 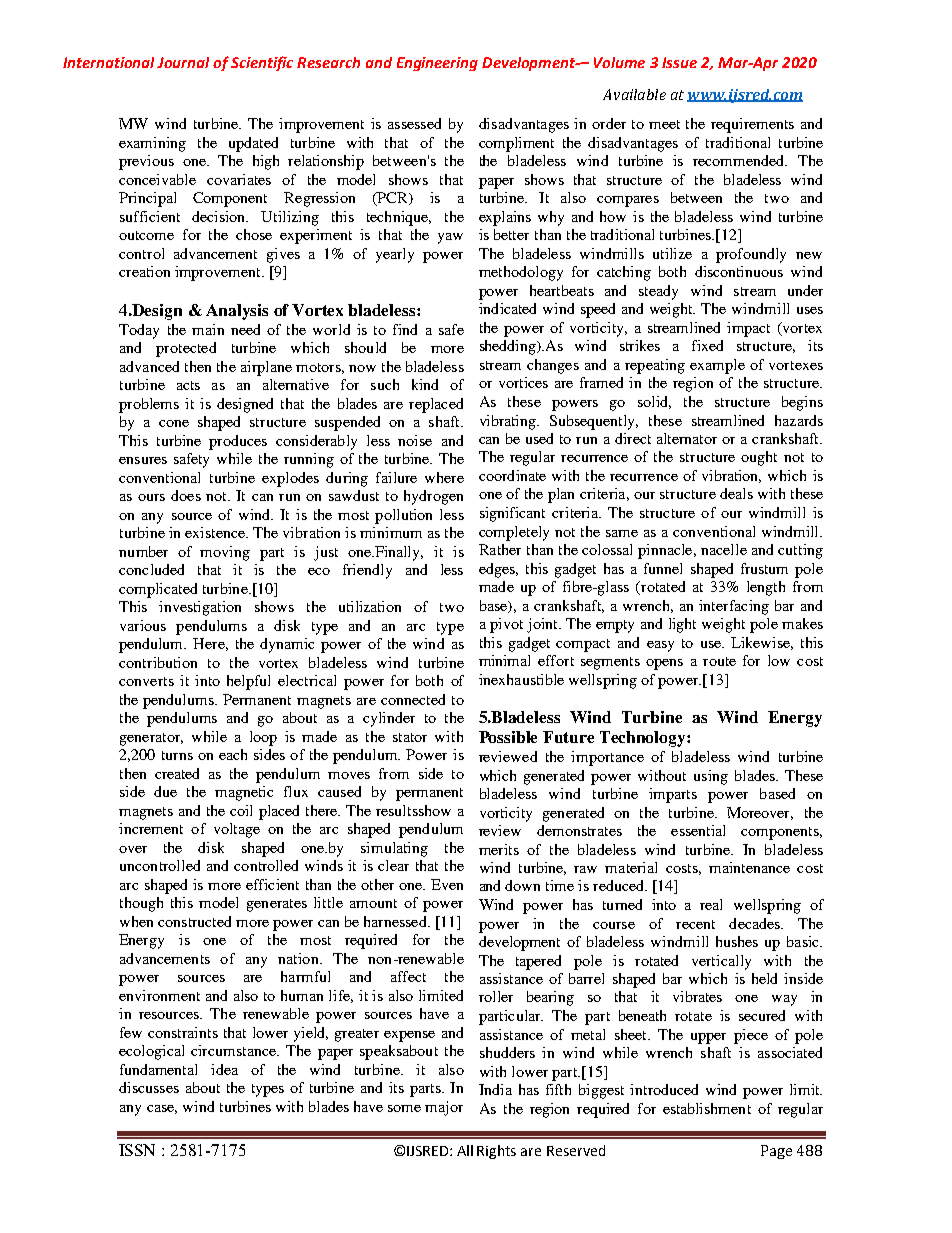 What do you see at coordinates (707, 1108) in the screenshot?
I see `establishment` at bounding box center [707, 1108].
